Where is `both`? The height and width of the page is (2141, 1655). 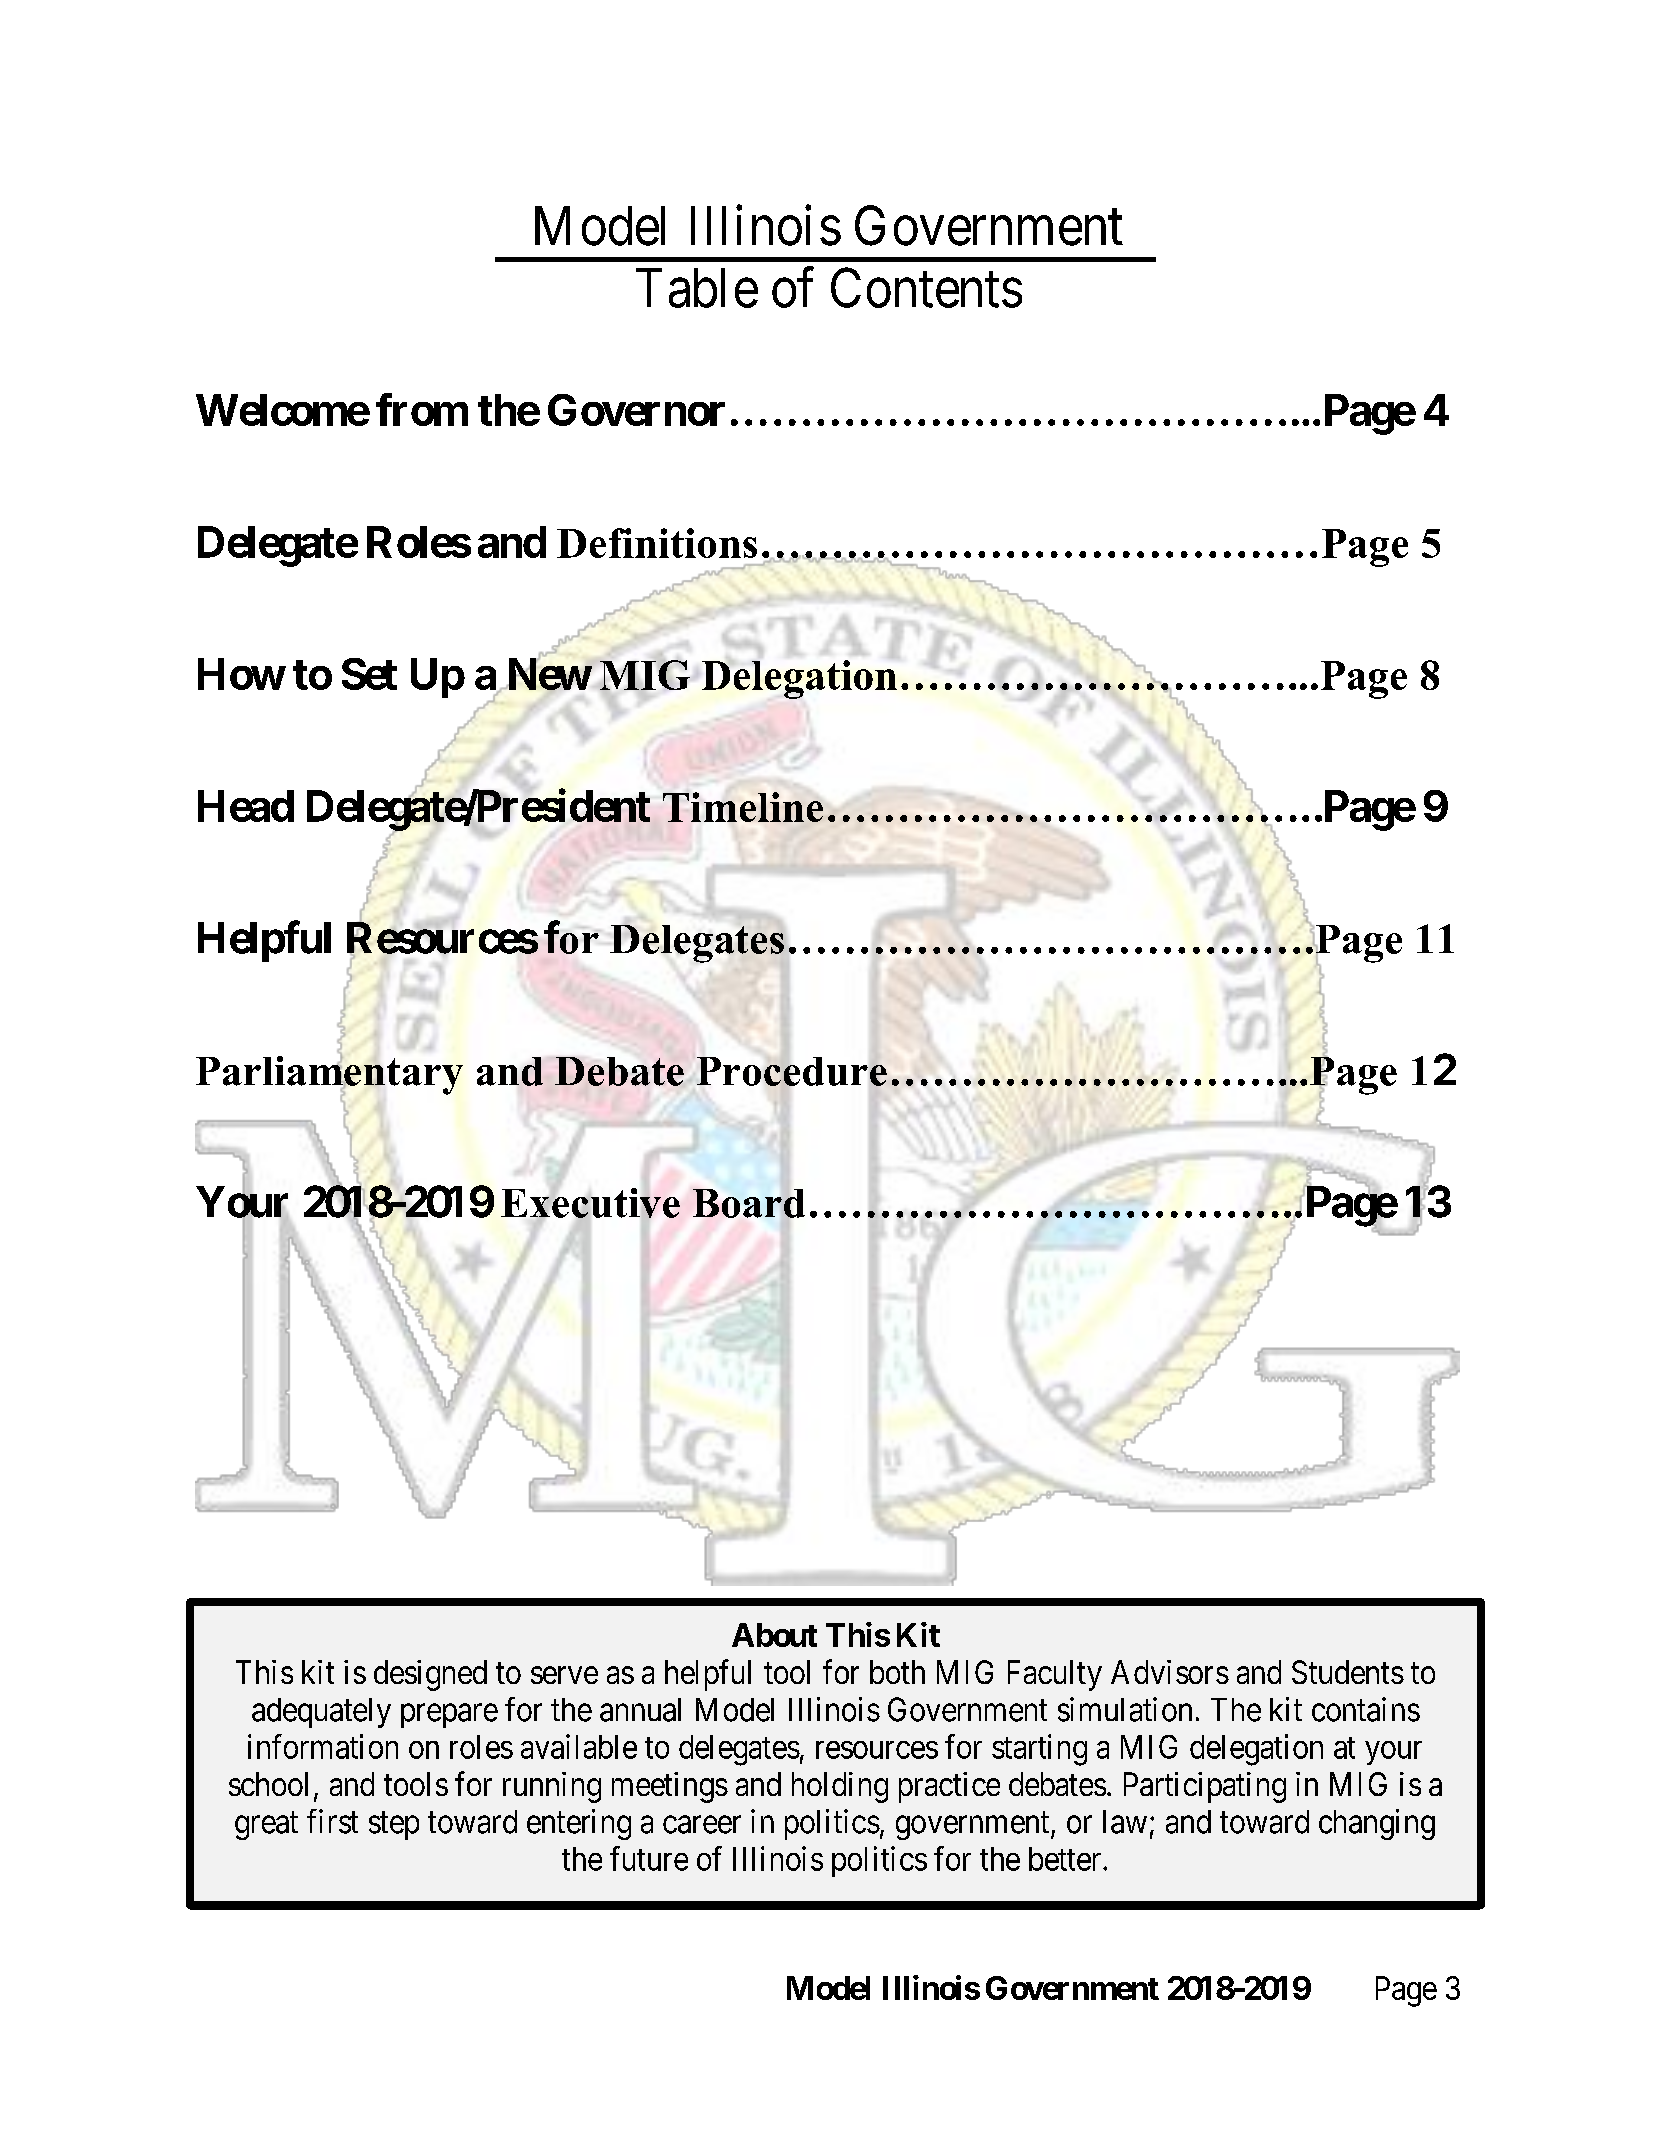 both is located at coordinates (897, 1672).
